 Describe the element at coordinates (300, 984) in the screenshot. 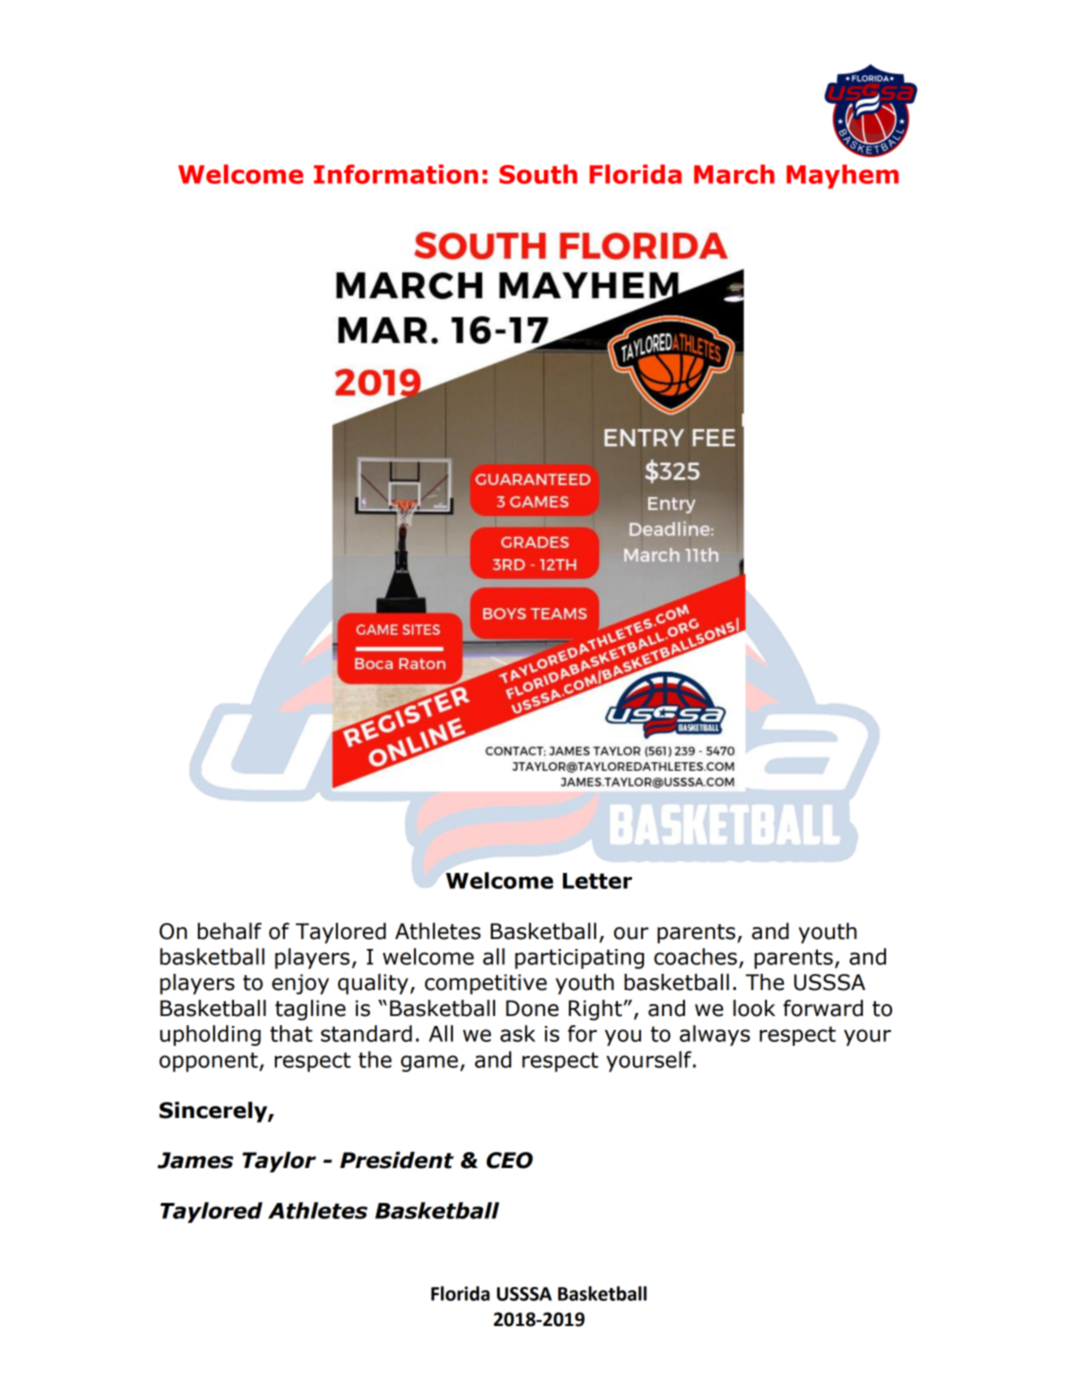

I see `enjoy` at that location.
